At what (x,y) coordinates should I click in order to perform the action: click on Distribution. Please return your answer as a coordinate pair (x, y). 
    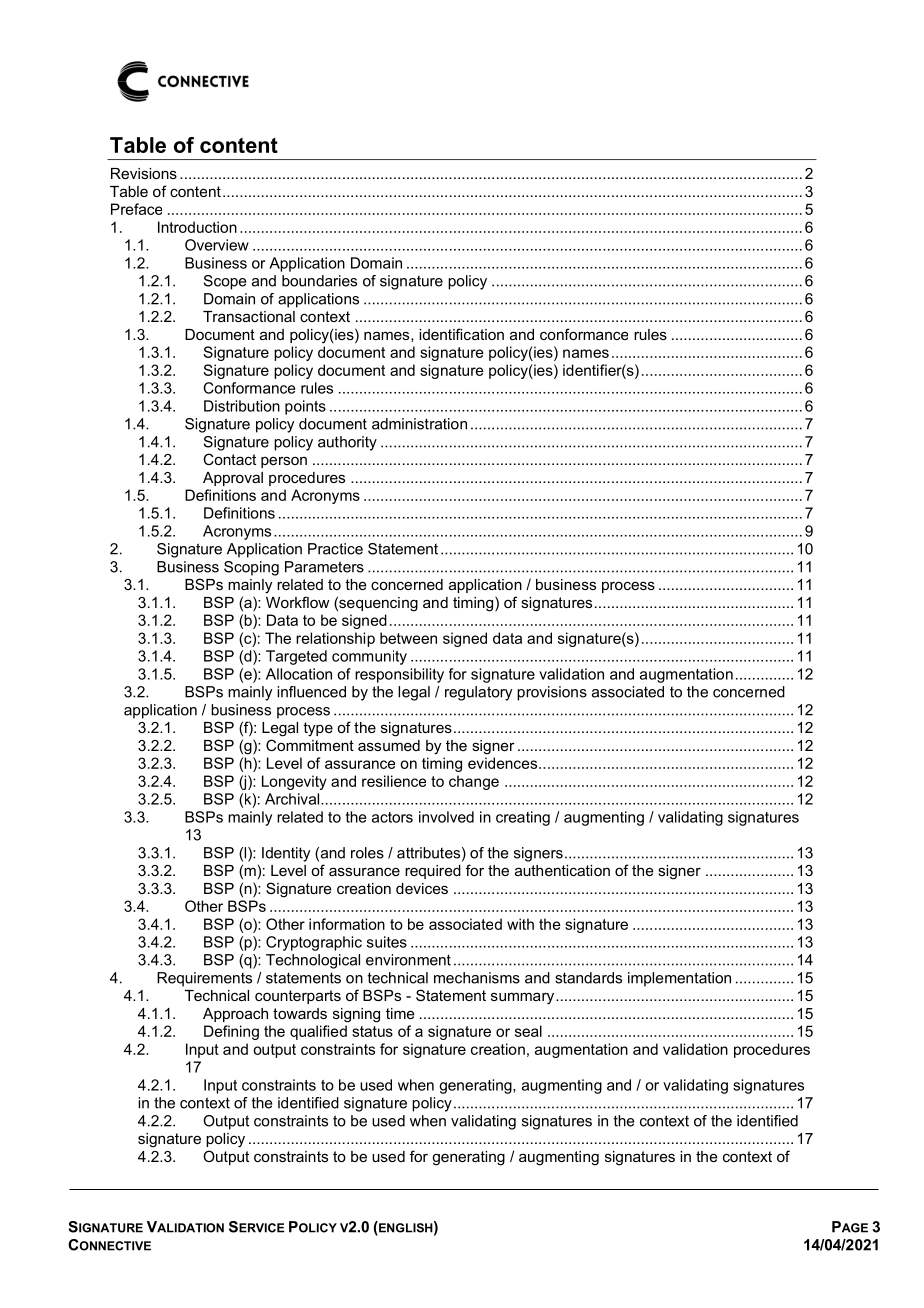
    Looking at the image, I should click on (242, 406).
